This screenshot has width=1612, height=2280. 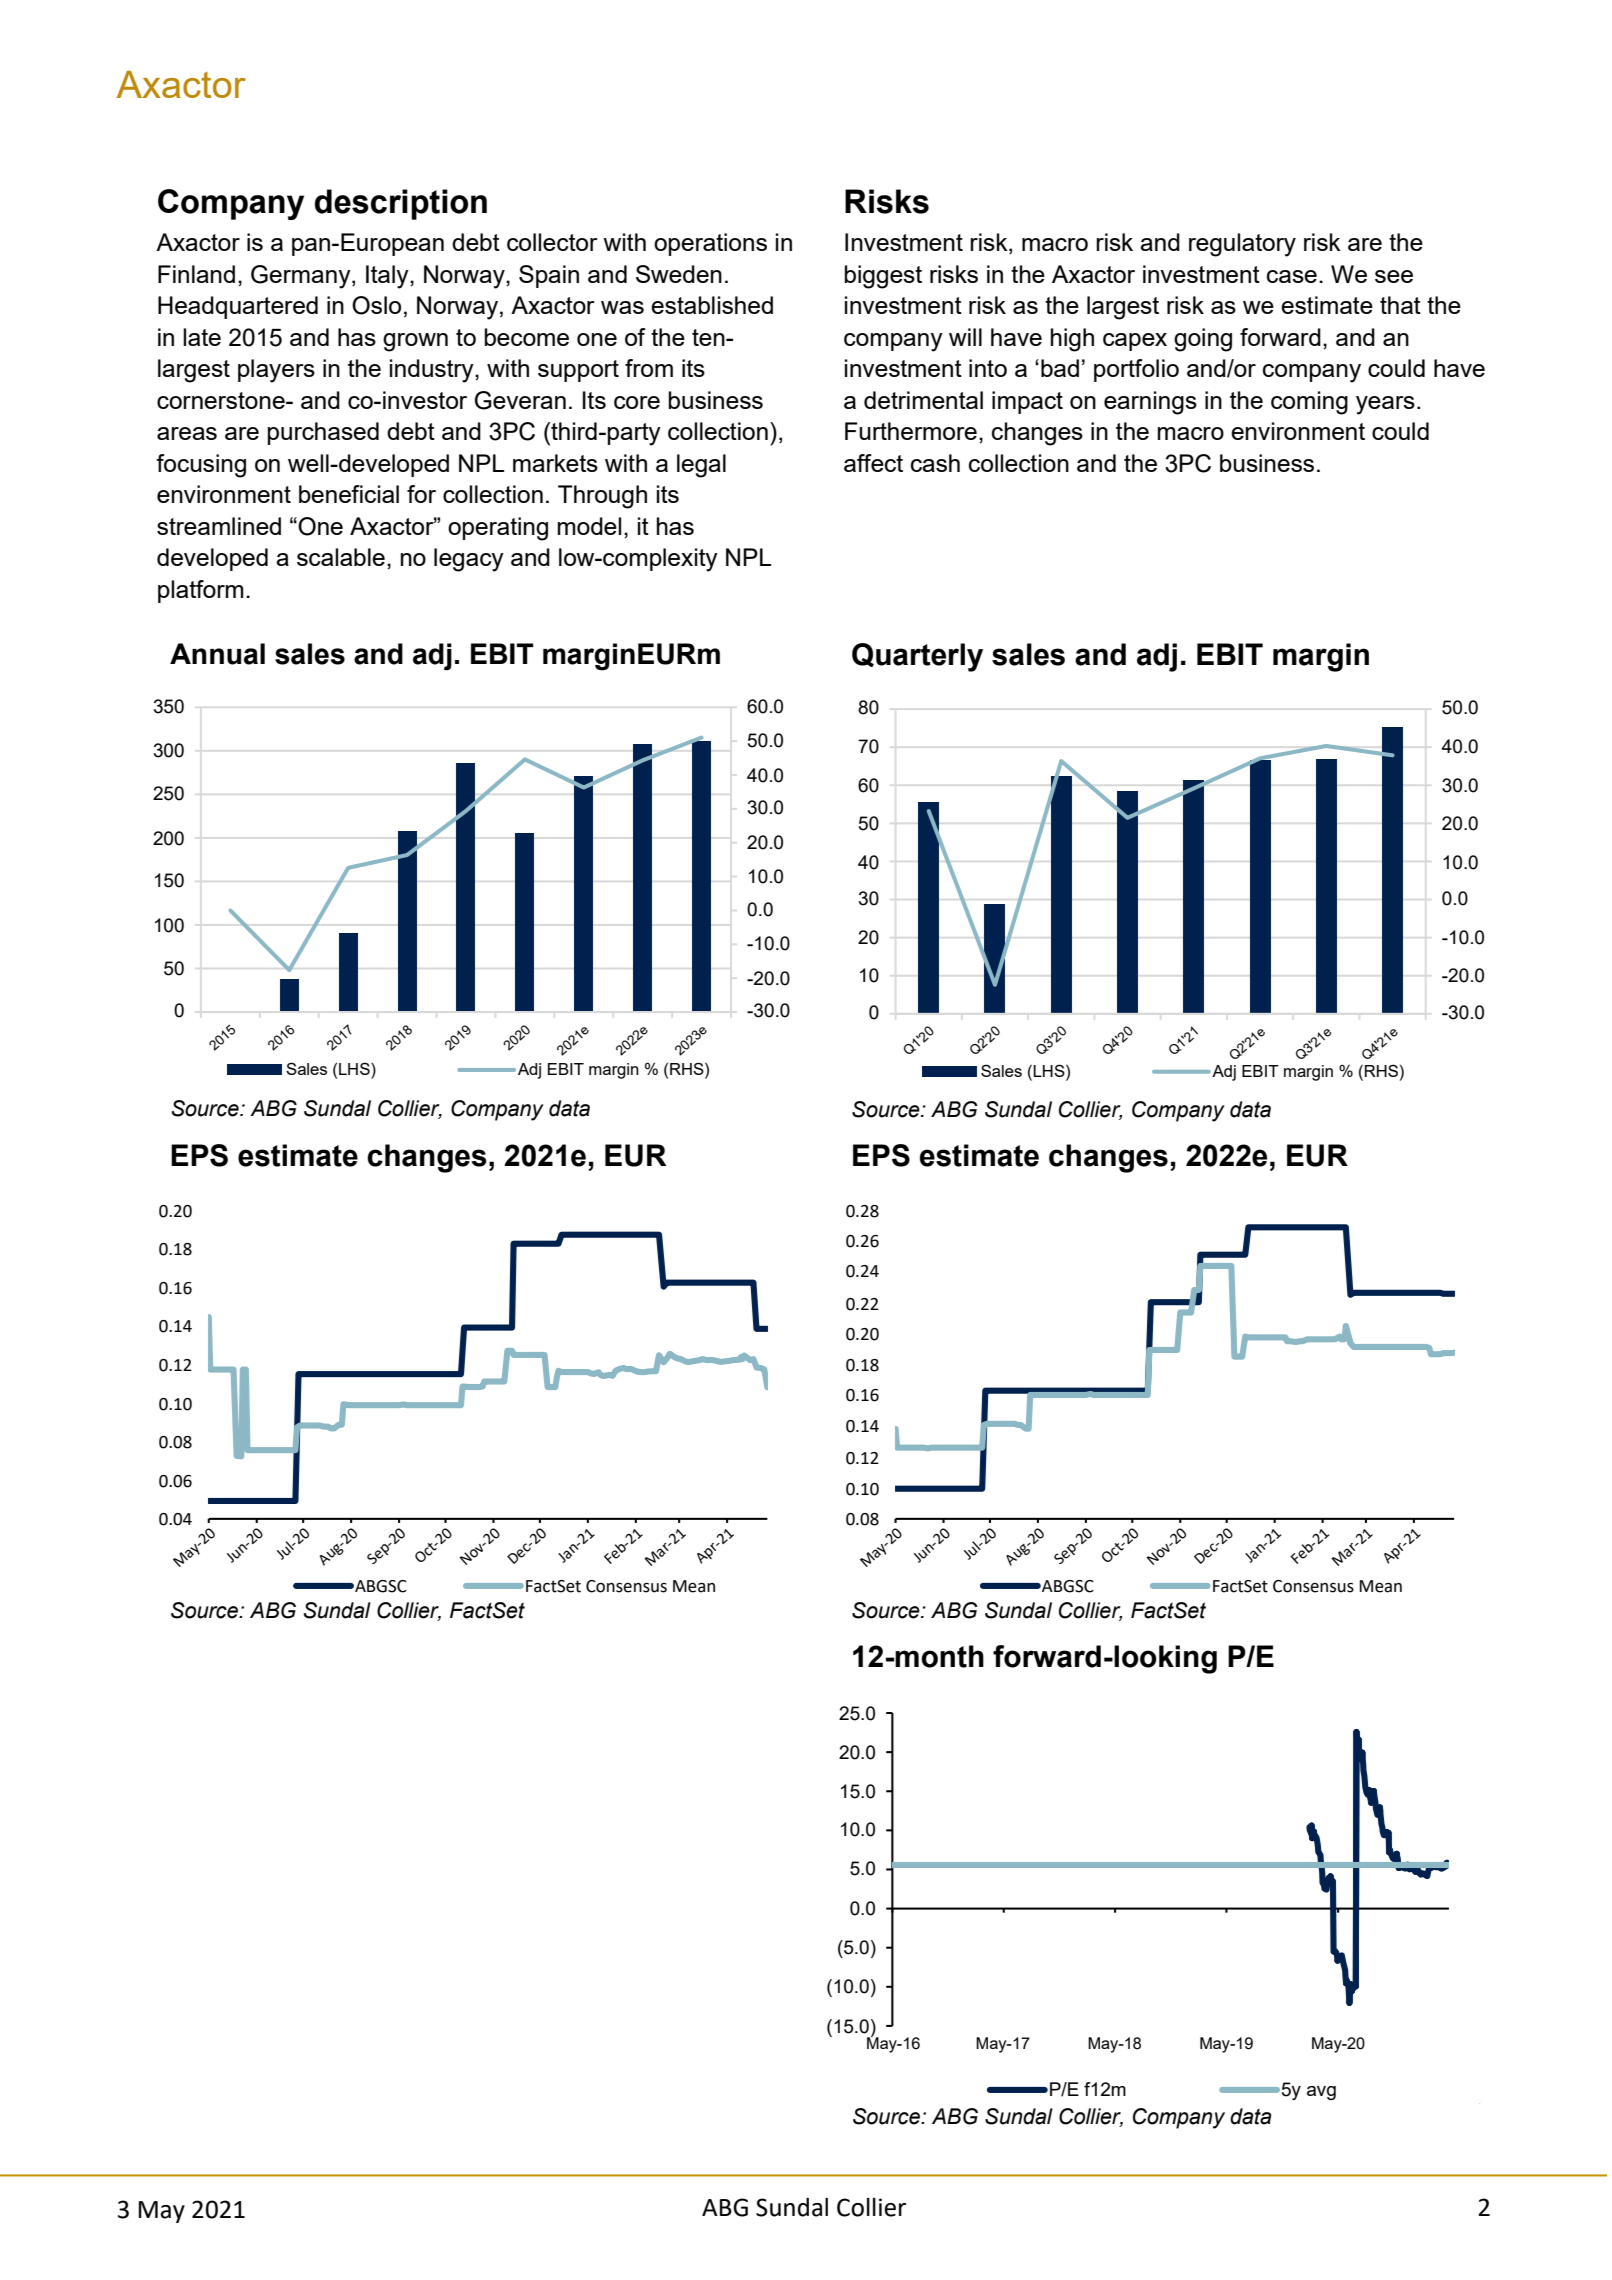 I want to click on regulatory, so click(x=1242, y=245).
